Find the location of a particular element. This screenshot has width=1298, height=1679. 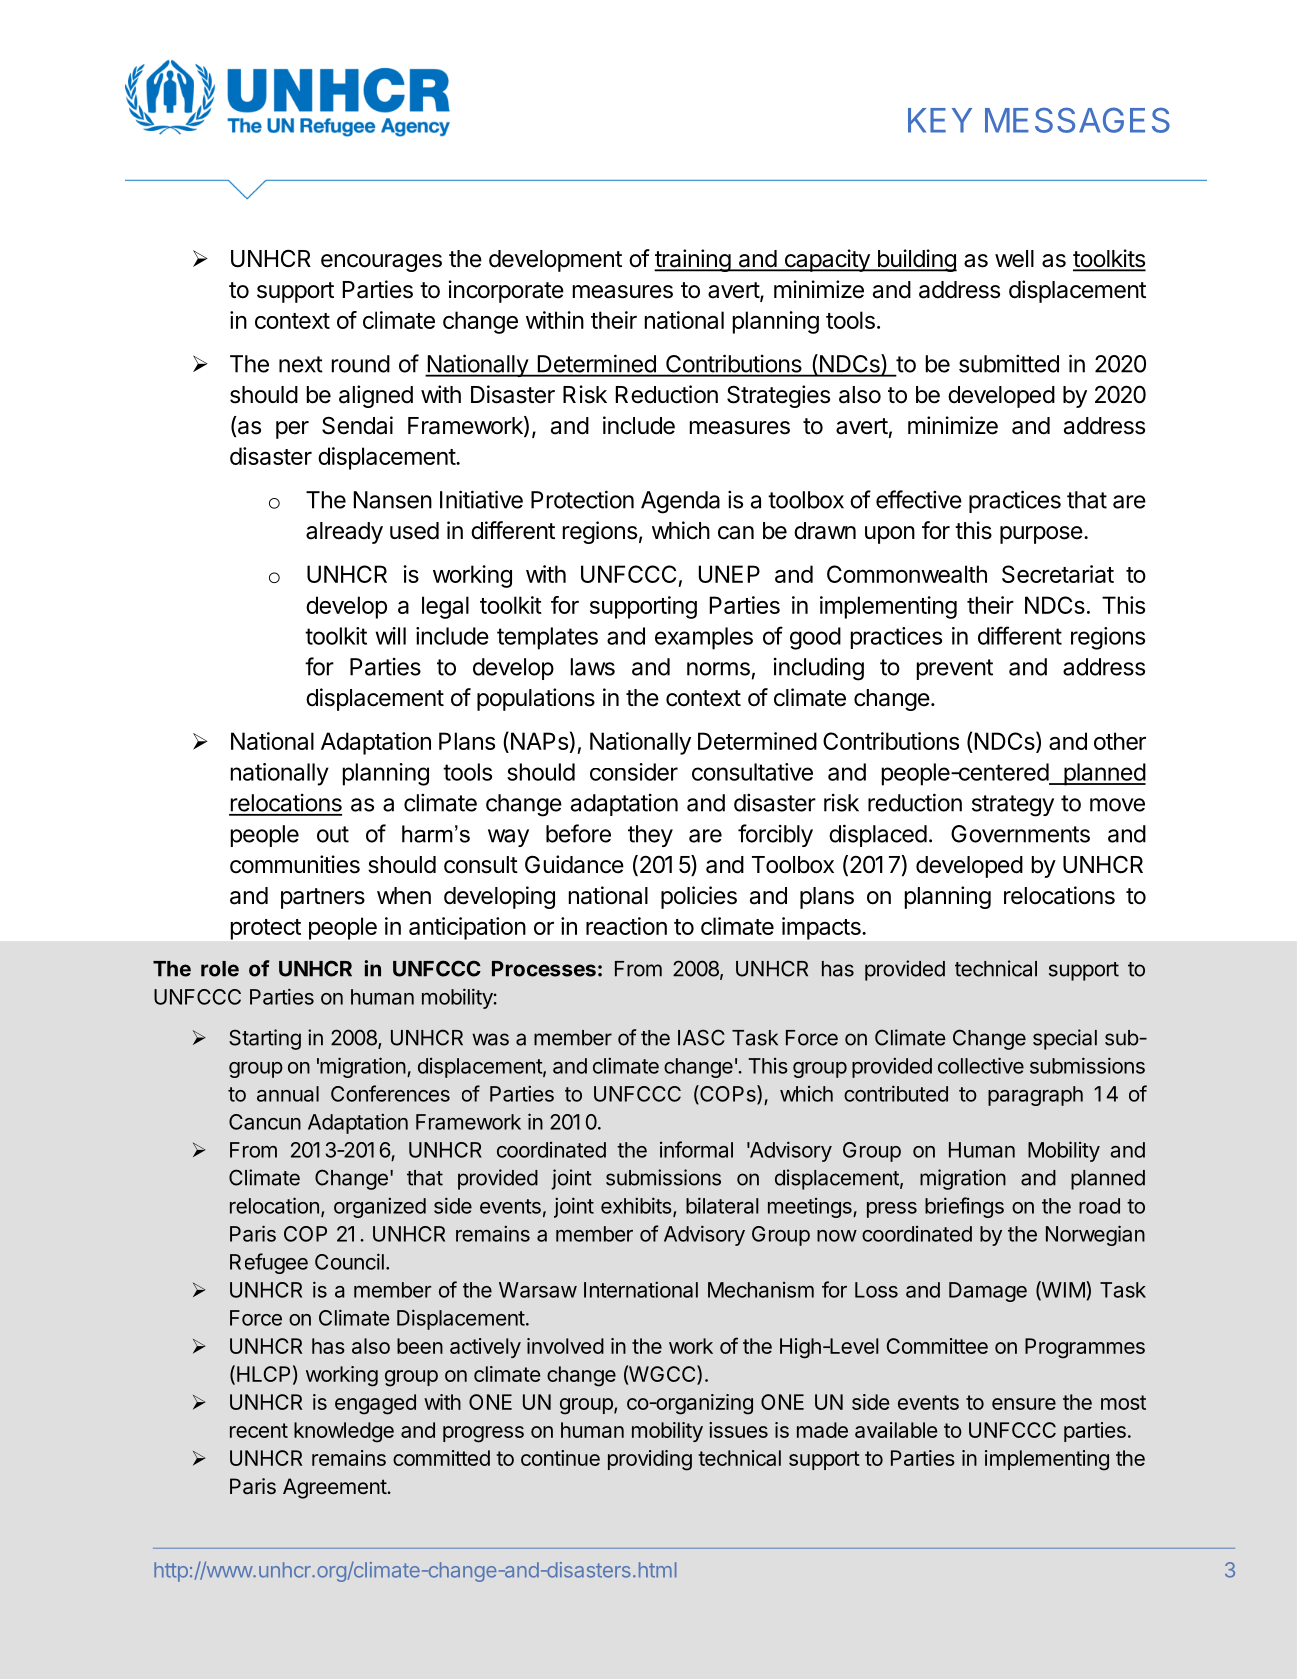

training is located at coordinates (693, 260).
